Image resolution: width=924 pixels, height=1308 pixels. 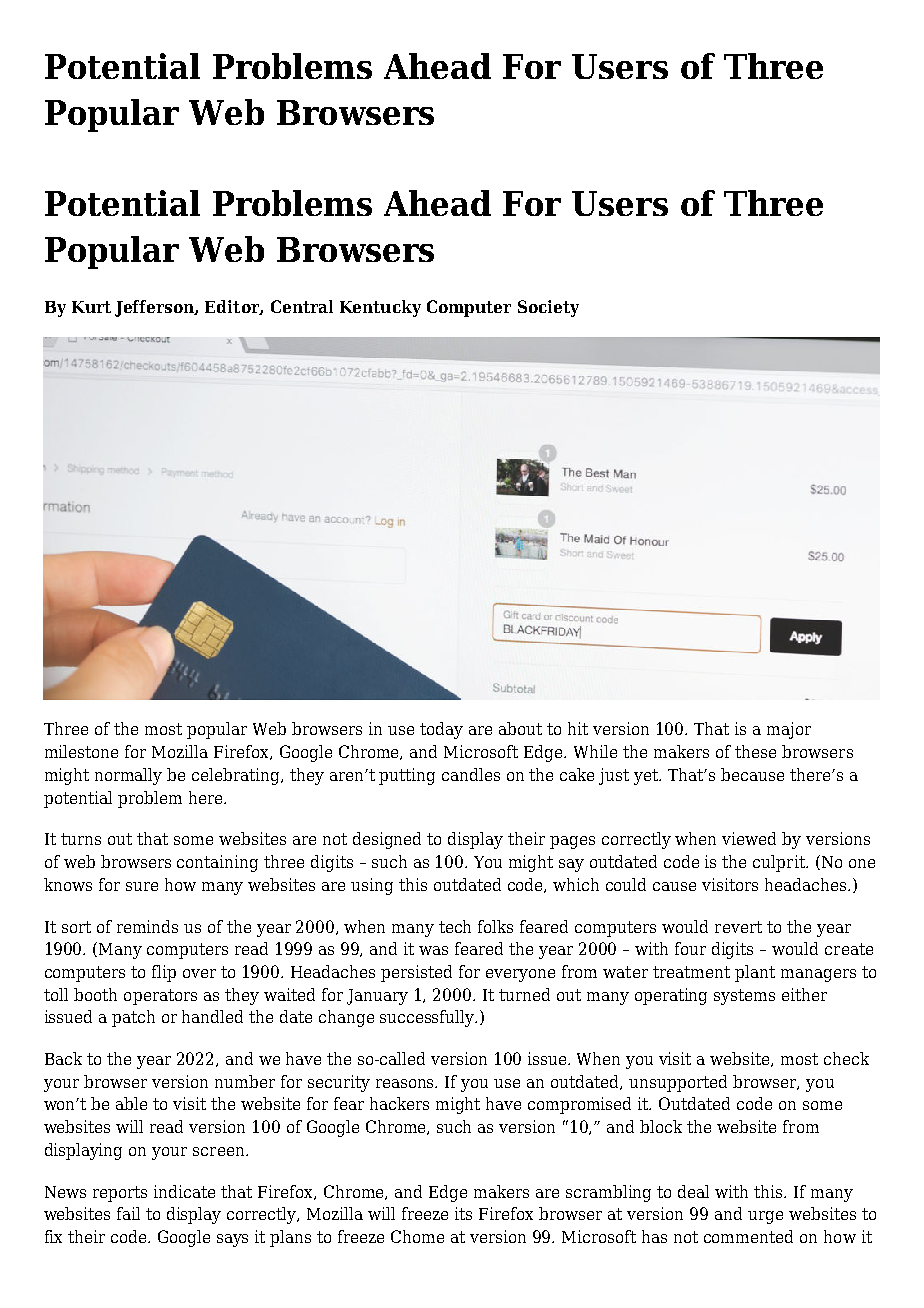 What do you see at coordinates (128, 1213) in the image?
I see `fail` at bounding box center [128, 1213].
